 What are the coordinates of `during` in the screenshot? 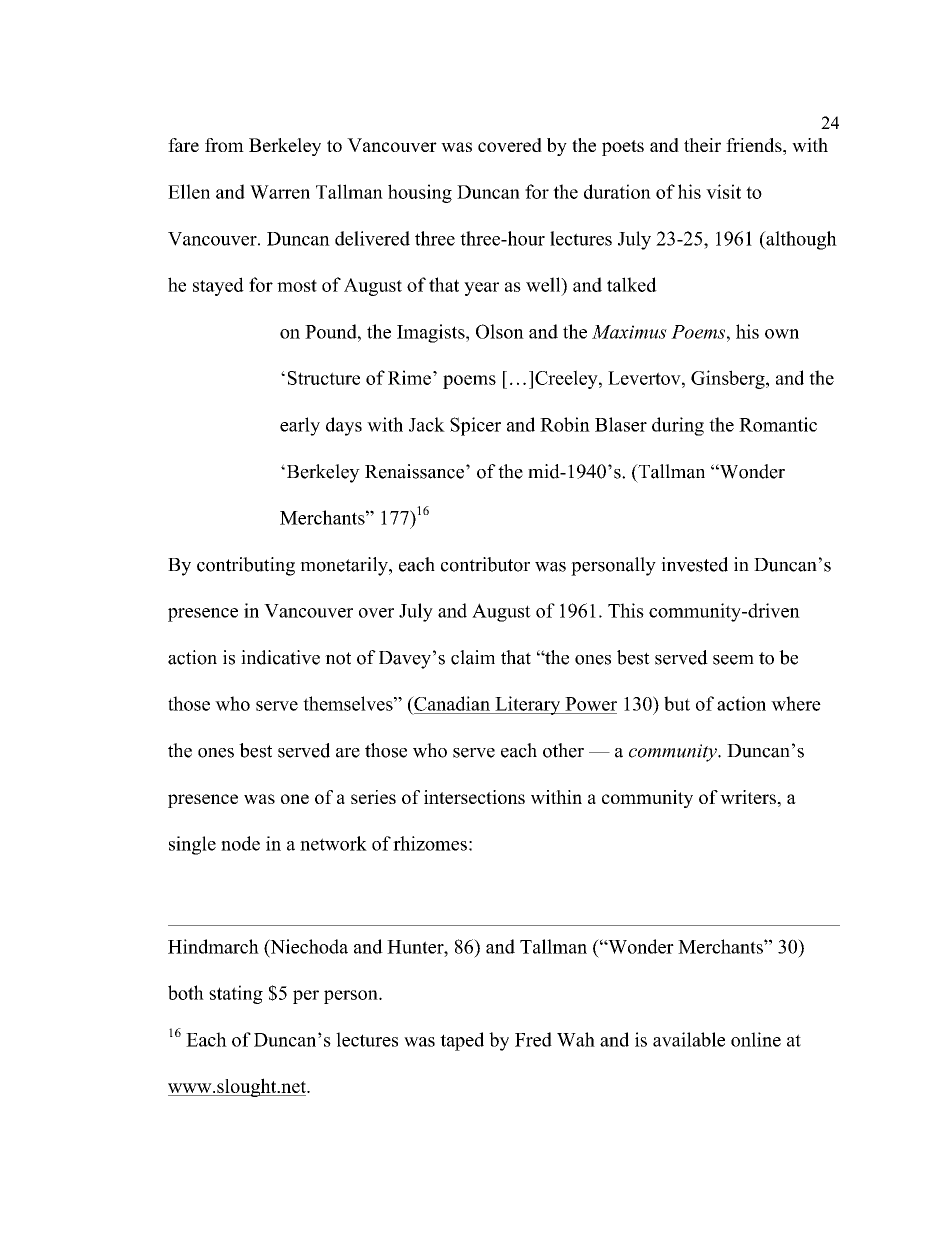 It's located at (678, 426).
